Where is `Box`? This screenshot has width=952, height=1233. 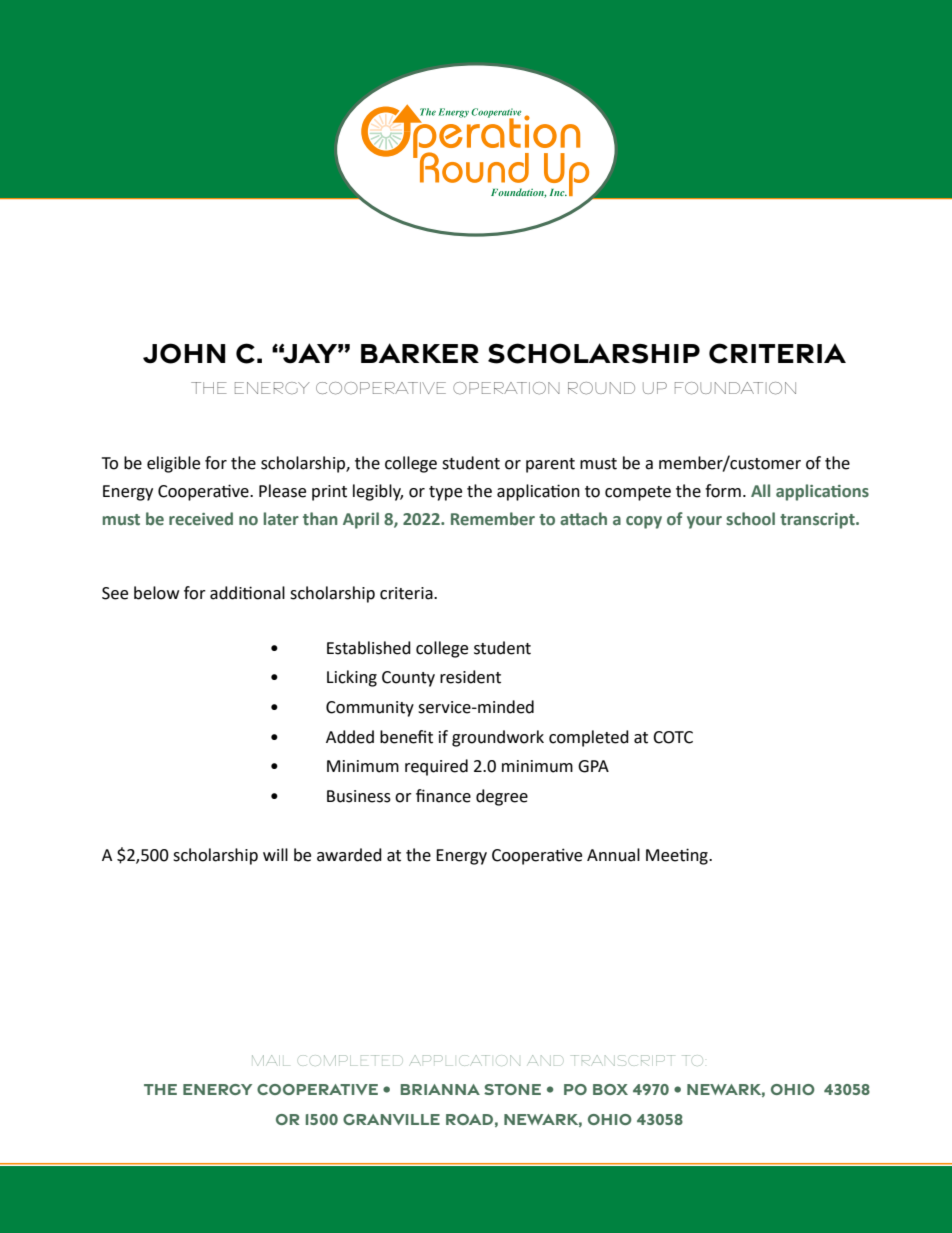 Box is located at coordinates (610, 1089).
